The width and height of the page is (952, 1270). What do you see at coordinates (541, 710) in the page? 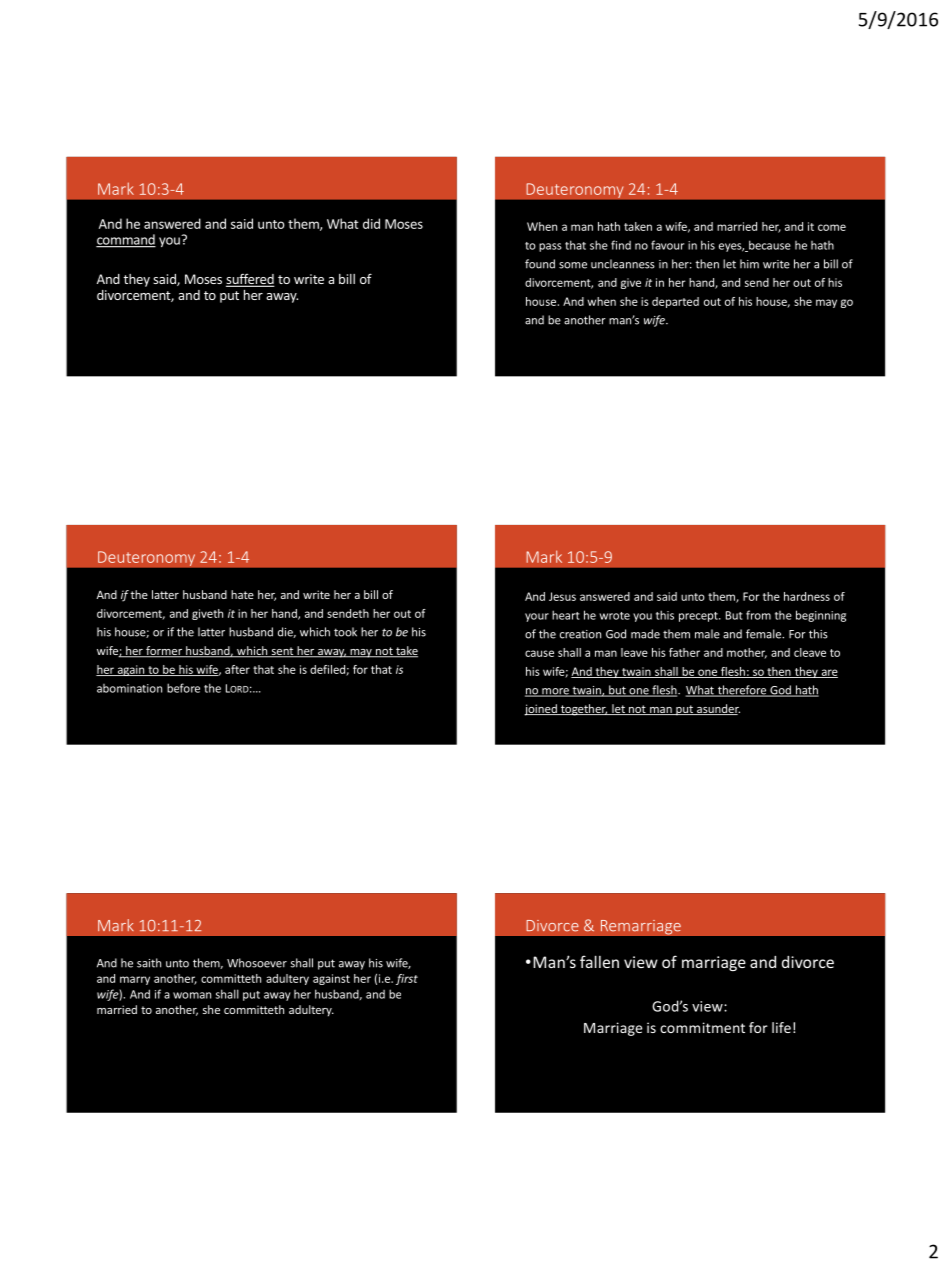
I see `joined` at bounding box center [541, 710].
